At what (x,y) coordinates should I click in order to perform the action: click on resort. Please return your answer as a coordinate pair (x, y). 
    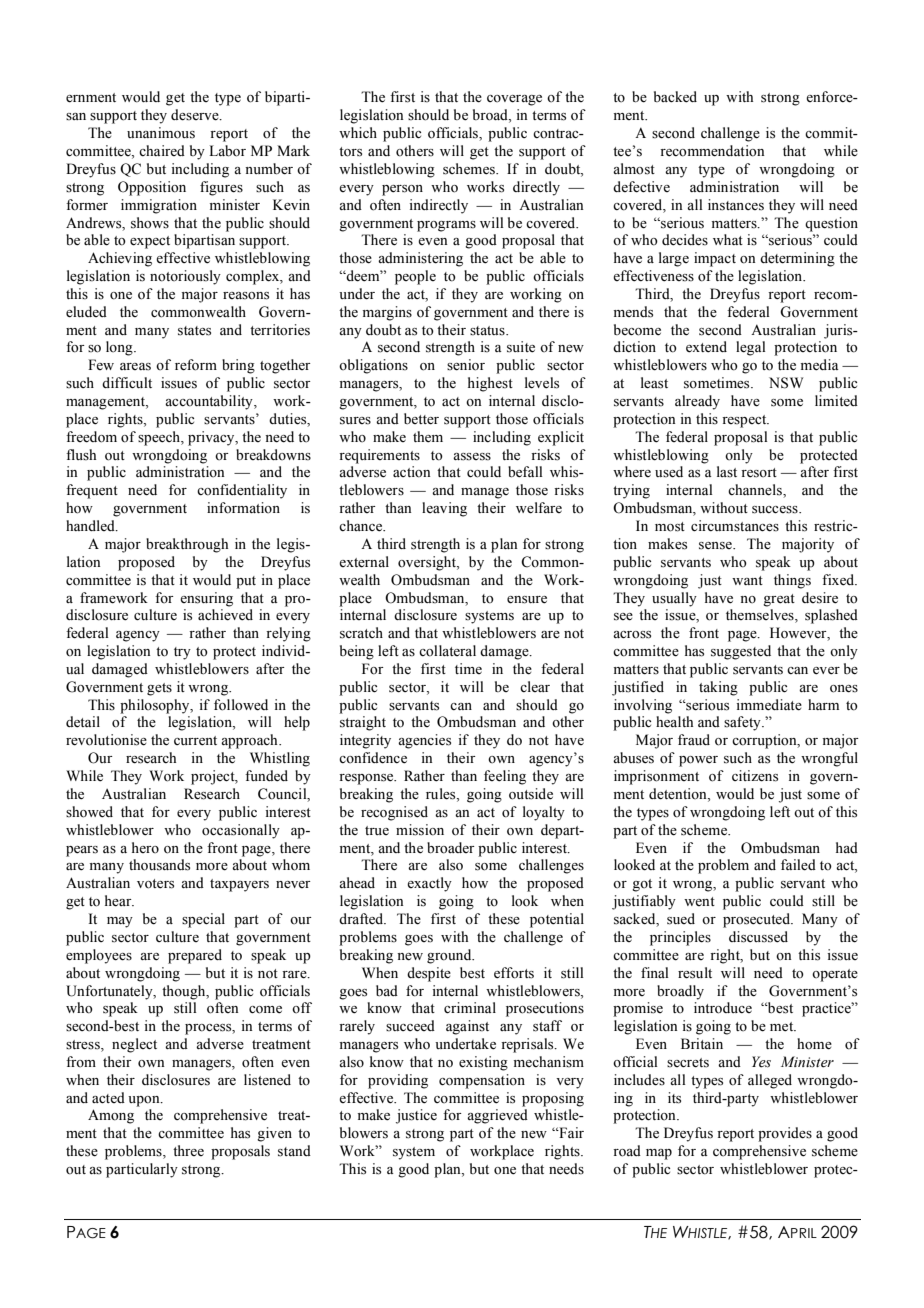
    Looking at the image, I should click on (759, 473).
